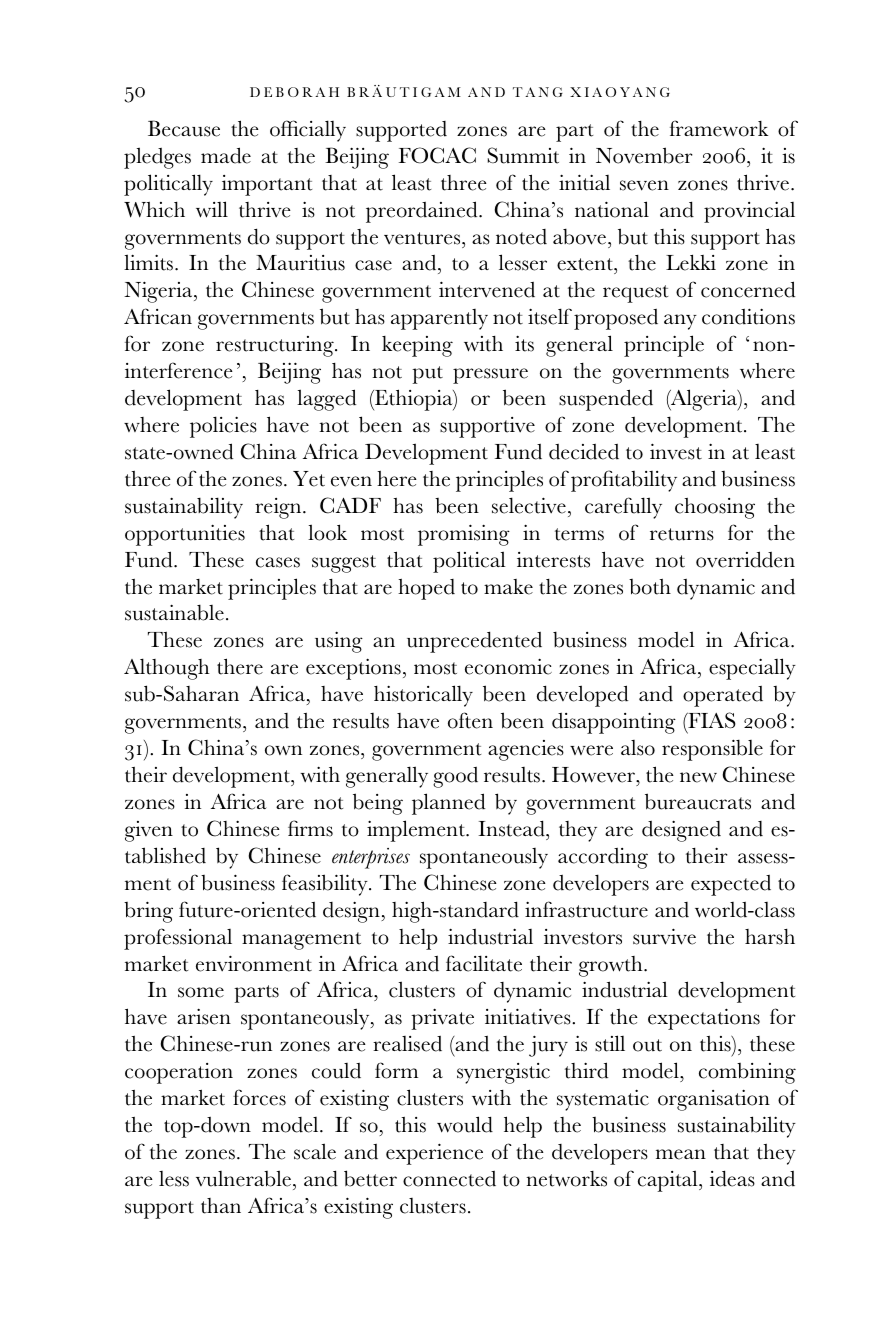 The width and height of the page is (896, 1343). What do you see at coordinates (523, 155) in the page?
I see `Summit` at bounding box center [523, 155].
